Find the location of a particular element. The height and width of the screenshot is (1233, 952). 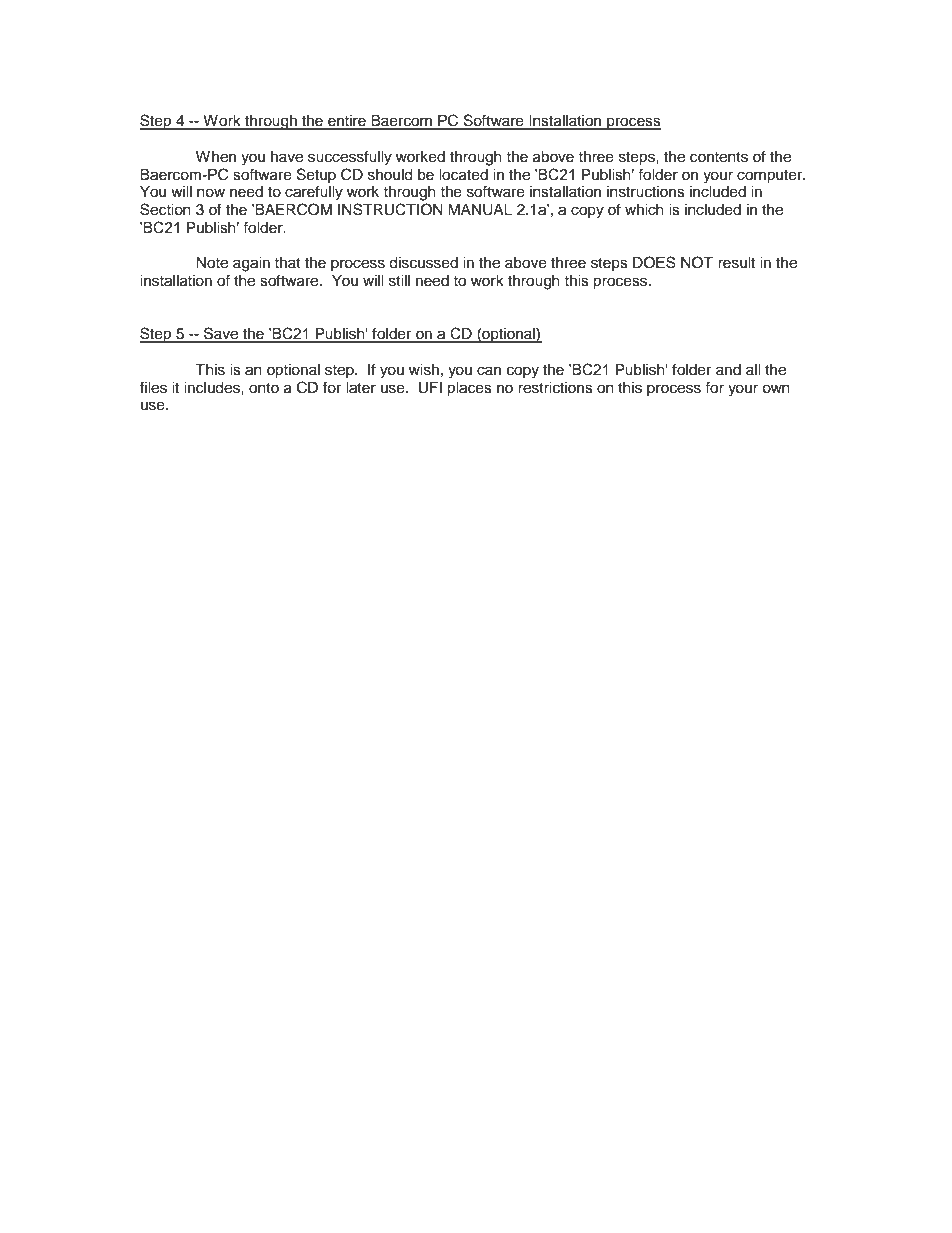

entire is located at coordinates (347, 122).
